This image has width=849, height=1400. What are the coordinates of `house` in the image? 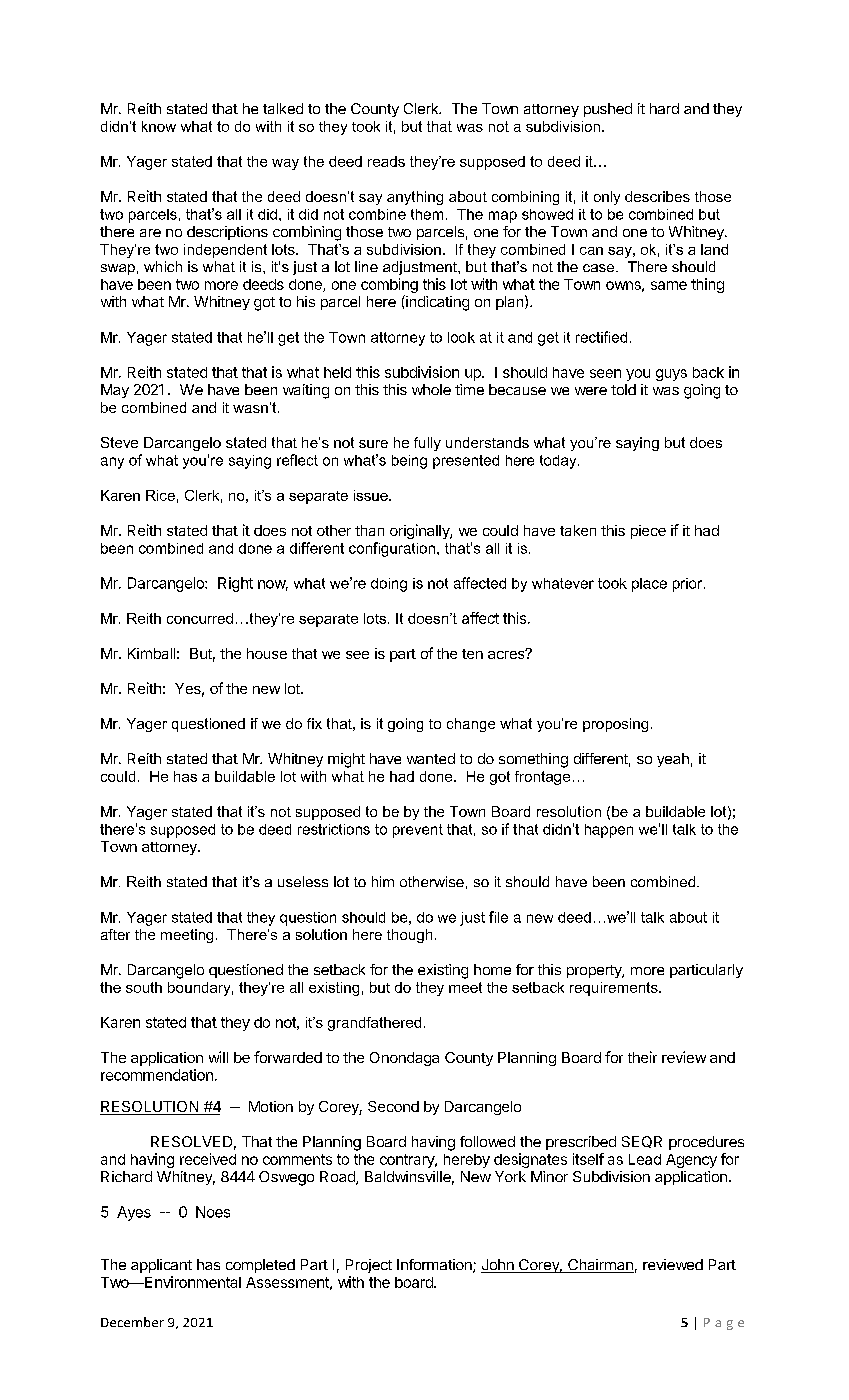 It's located at (267, 653).
